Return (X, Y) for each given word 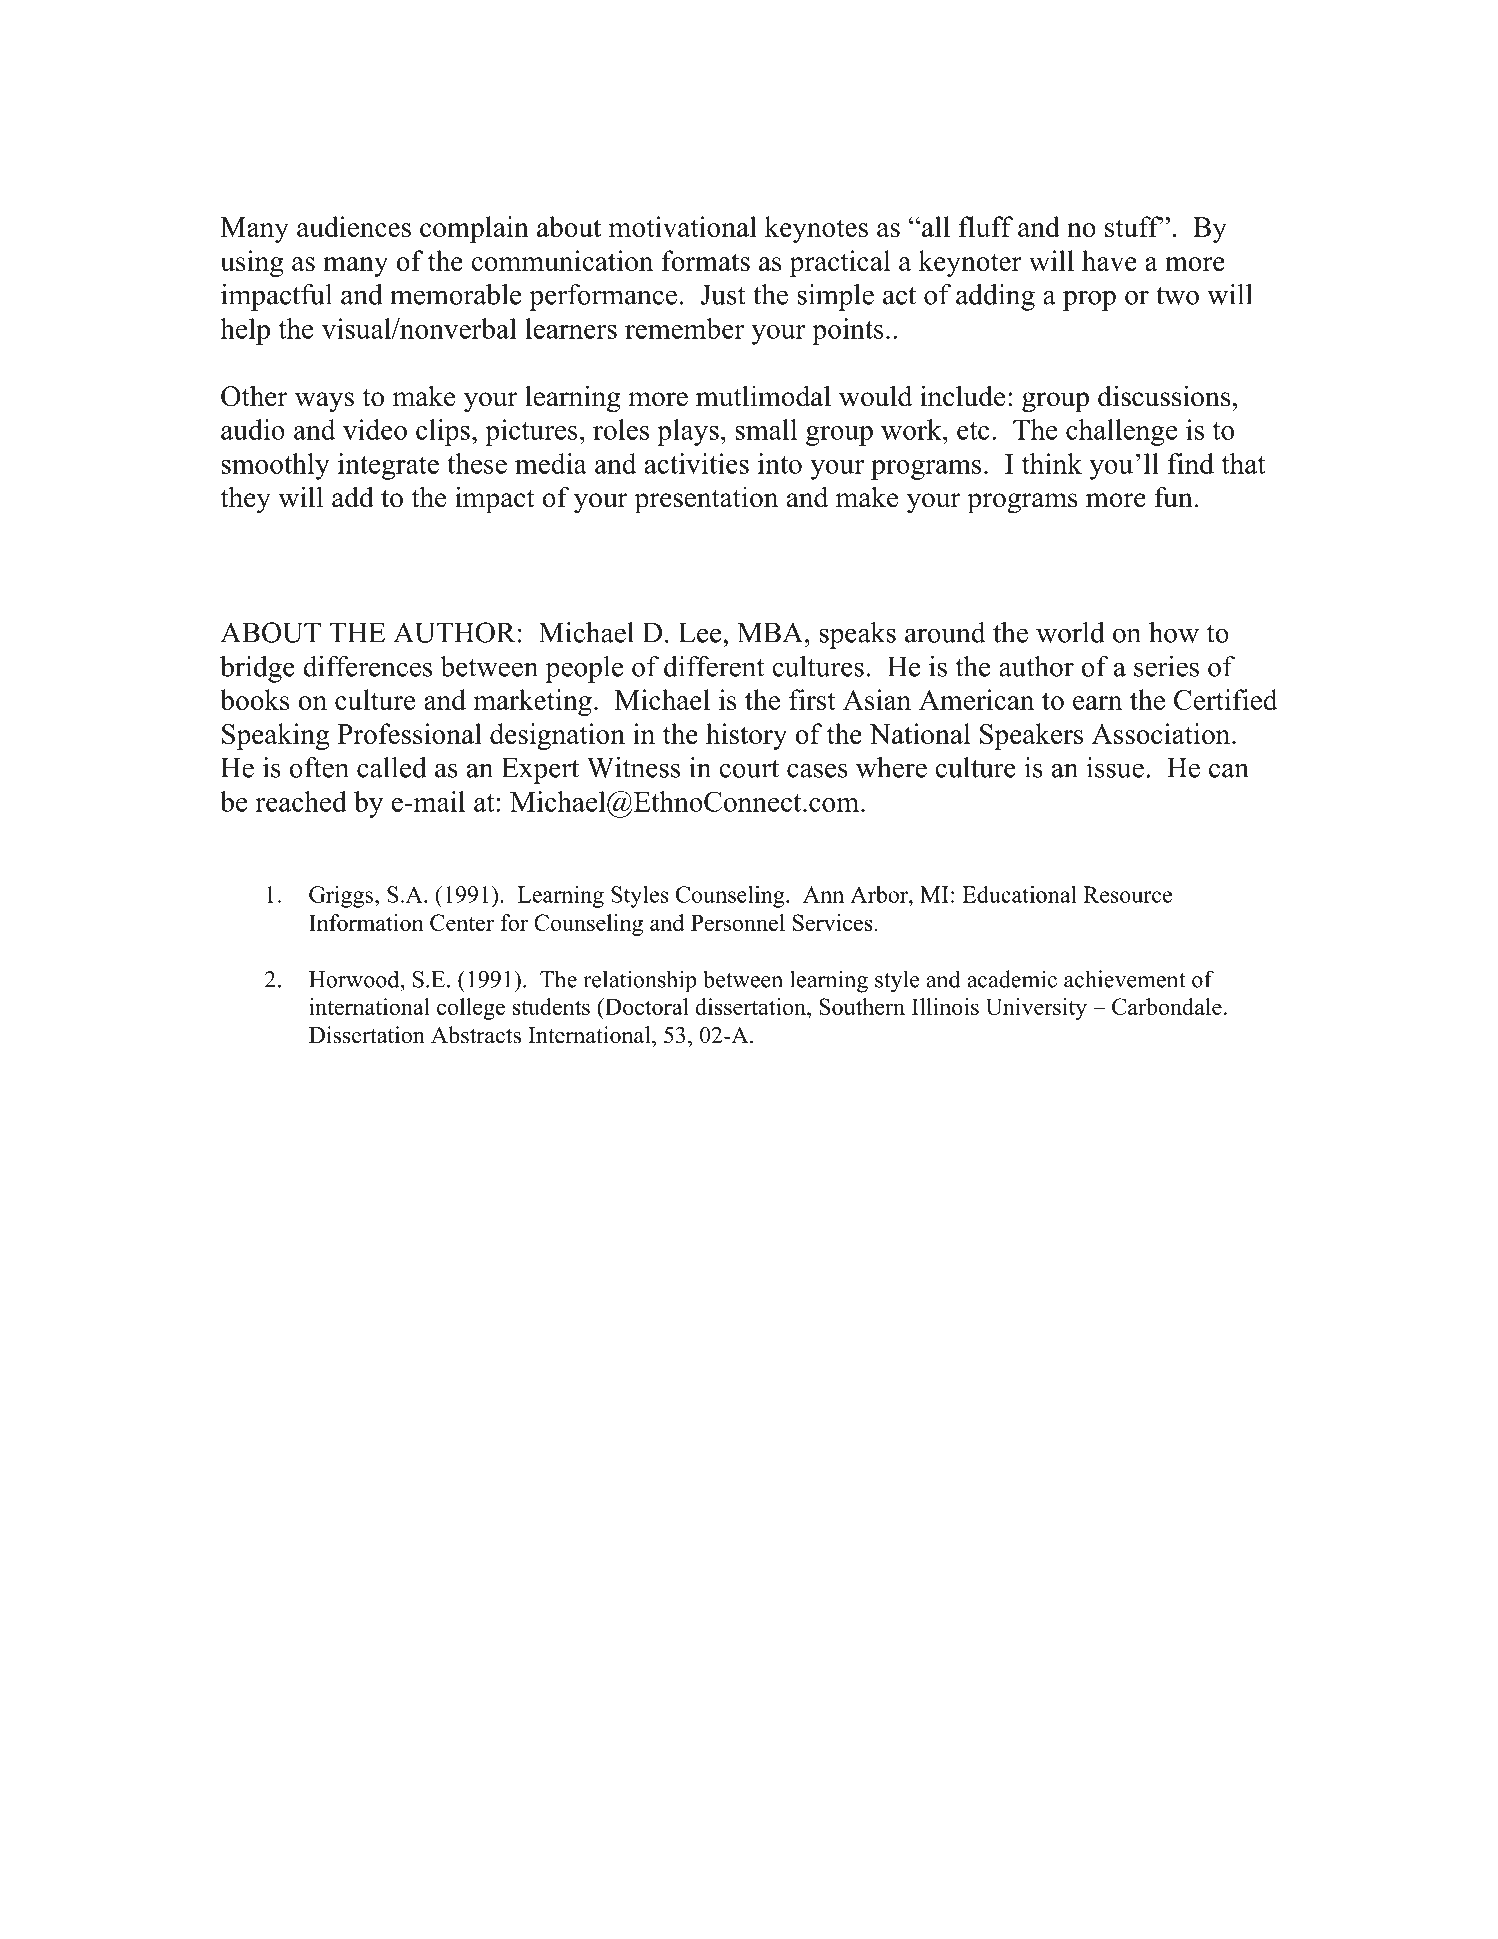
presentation (706, 500)
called (392, 767)
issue (1115, 767)
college (471, 1009)
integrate (388, 466)
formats (706, 260)
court (749, 769)
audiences (354, 226)
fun (1173, 497)
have (1109, 260)
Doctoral (646, 1006)
